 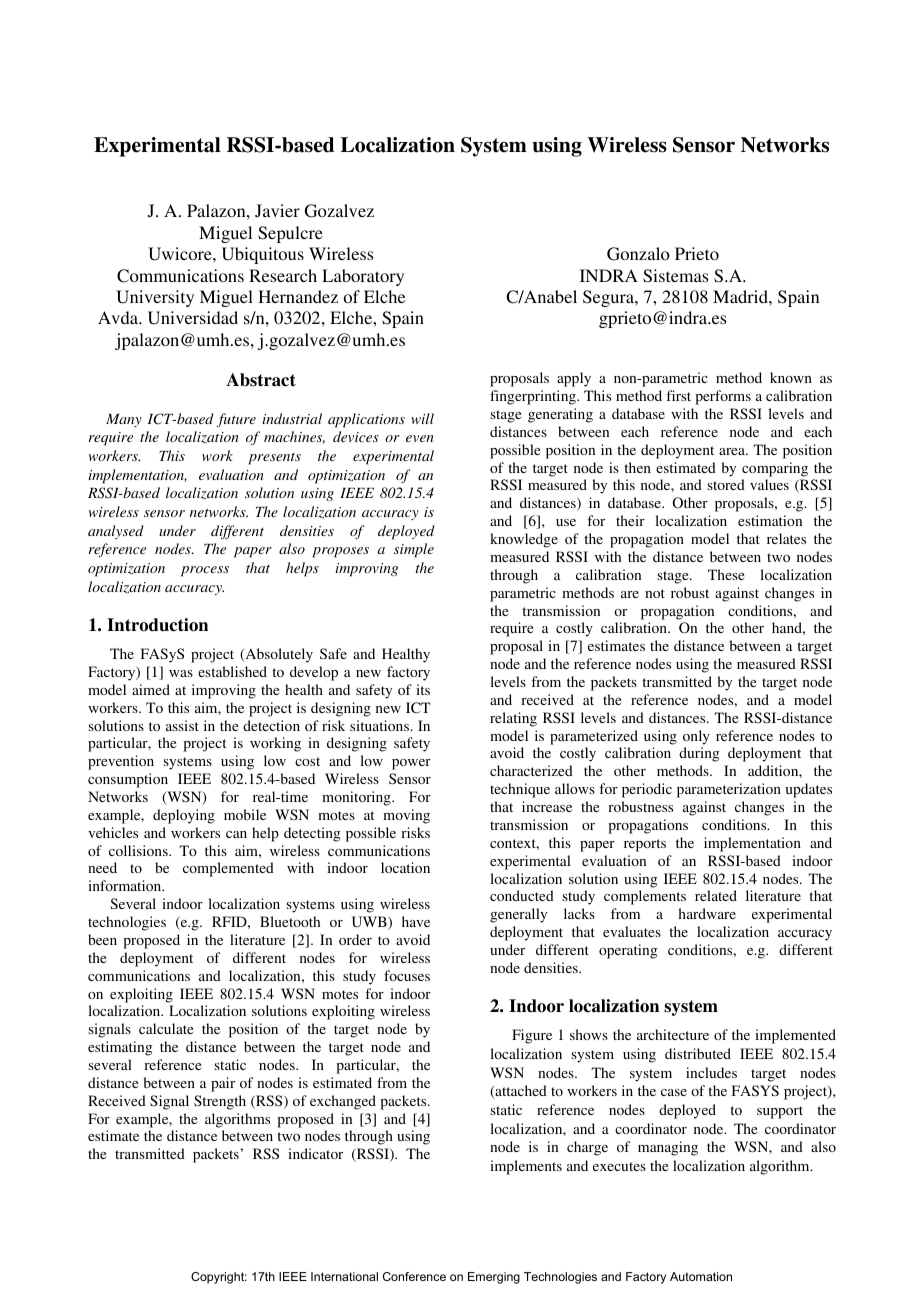 What do you see at coordinates (116, 532) in the screenshot?
I see `analysed` at bounding box center [116, 532].
